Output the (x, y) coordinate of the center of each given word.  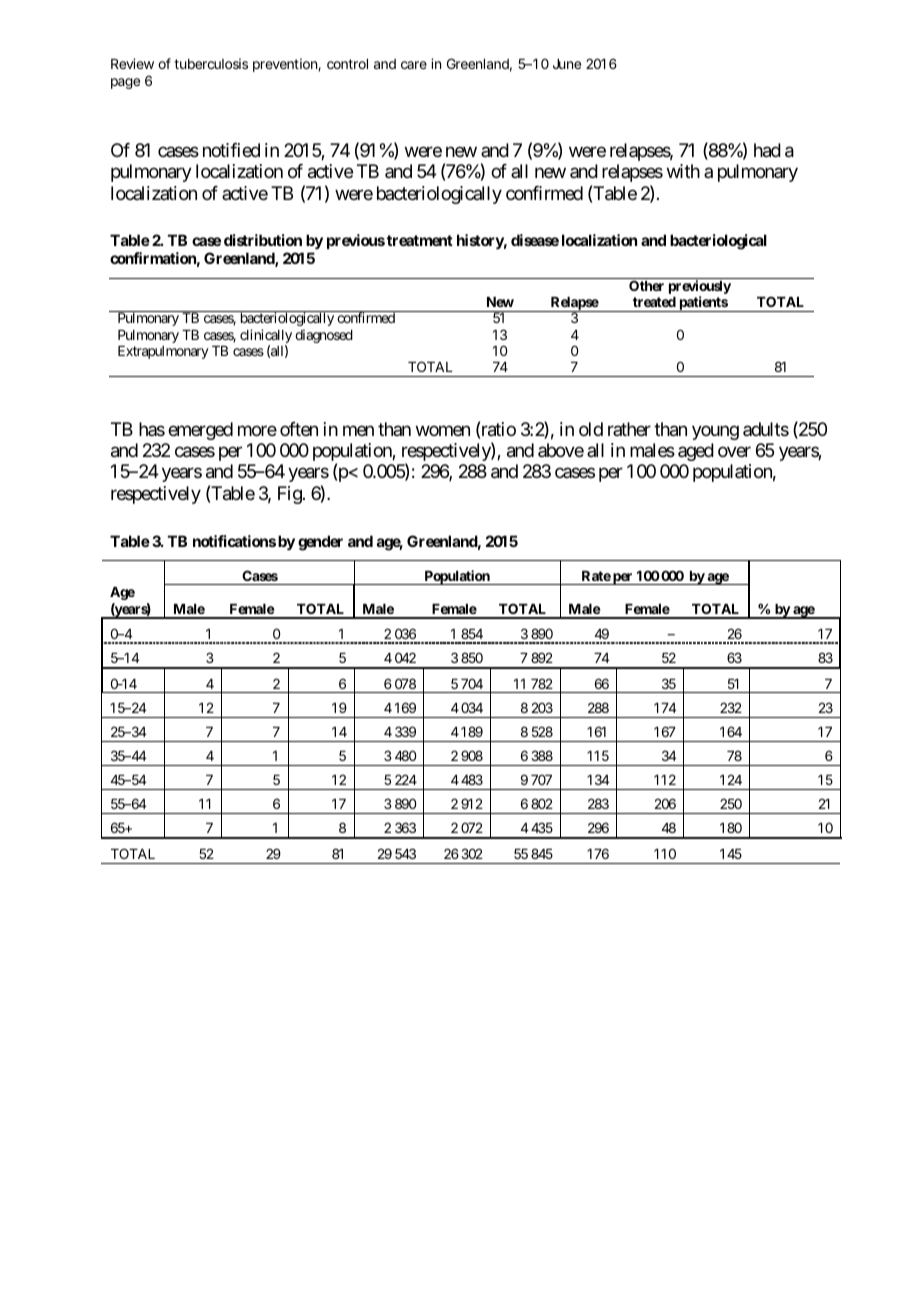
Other (646, 285)
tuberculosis (211, 63)
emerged (200, 431)
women (443, 430)
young (715, 432)
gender (320, 543)
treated (654, 302)
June (567, 64)
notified (231, 150)
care (414, 65)
